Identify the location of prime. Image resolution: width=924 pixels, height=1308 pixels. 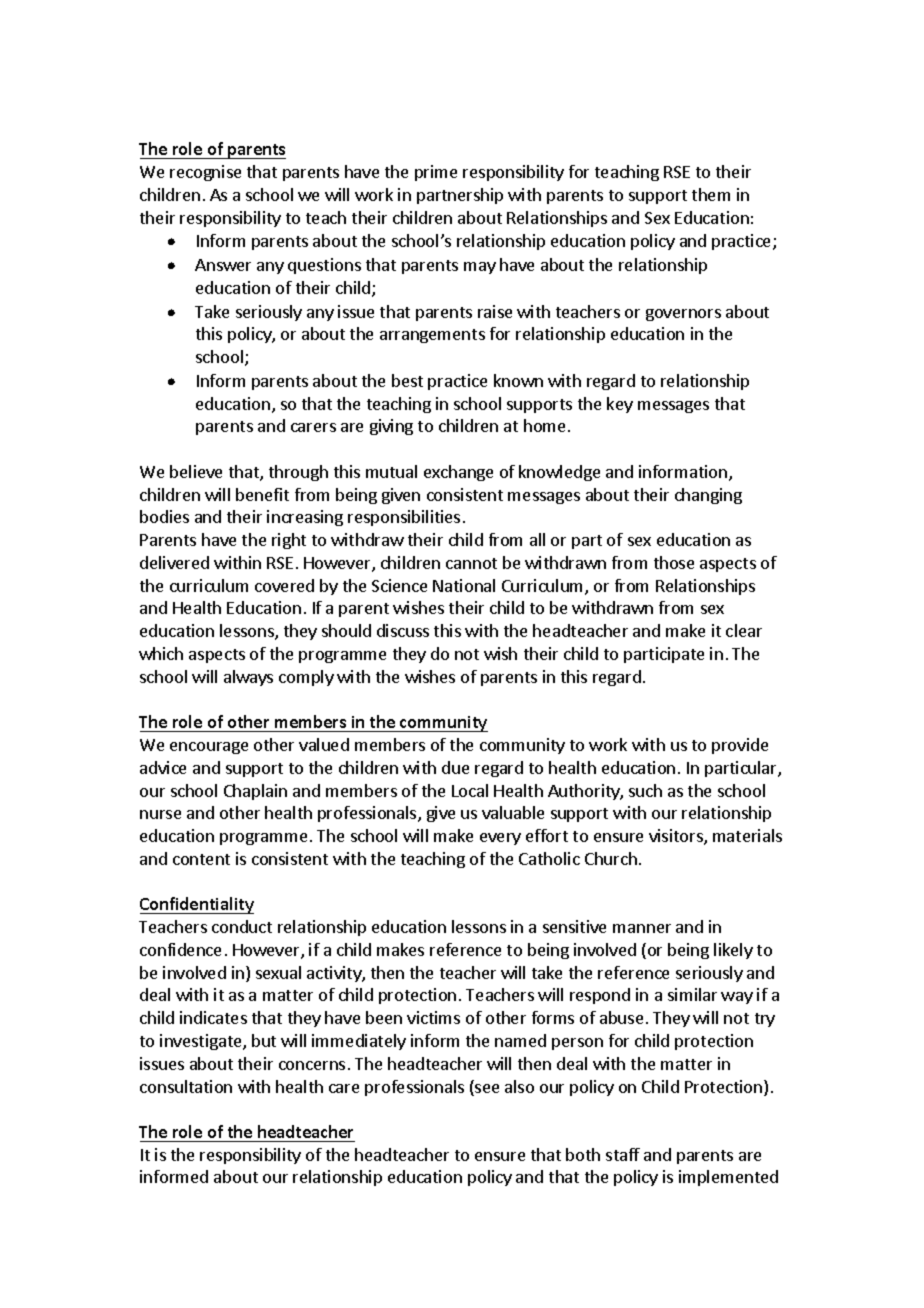
(436, 173).
